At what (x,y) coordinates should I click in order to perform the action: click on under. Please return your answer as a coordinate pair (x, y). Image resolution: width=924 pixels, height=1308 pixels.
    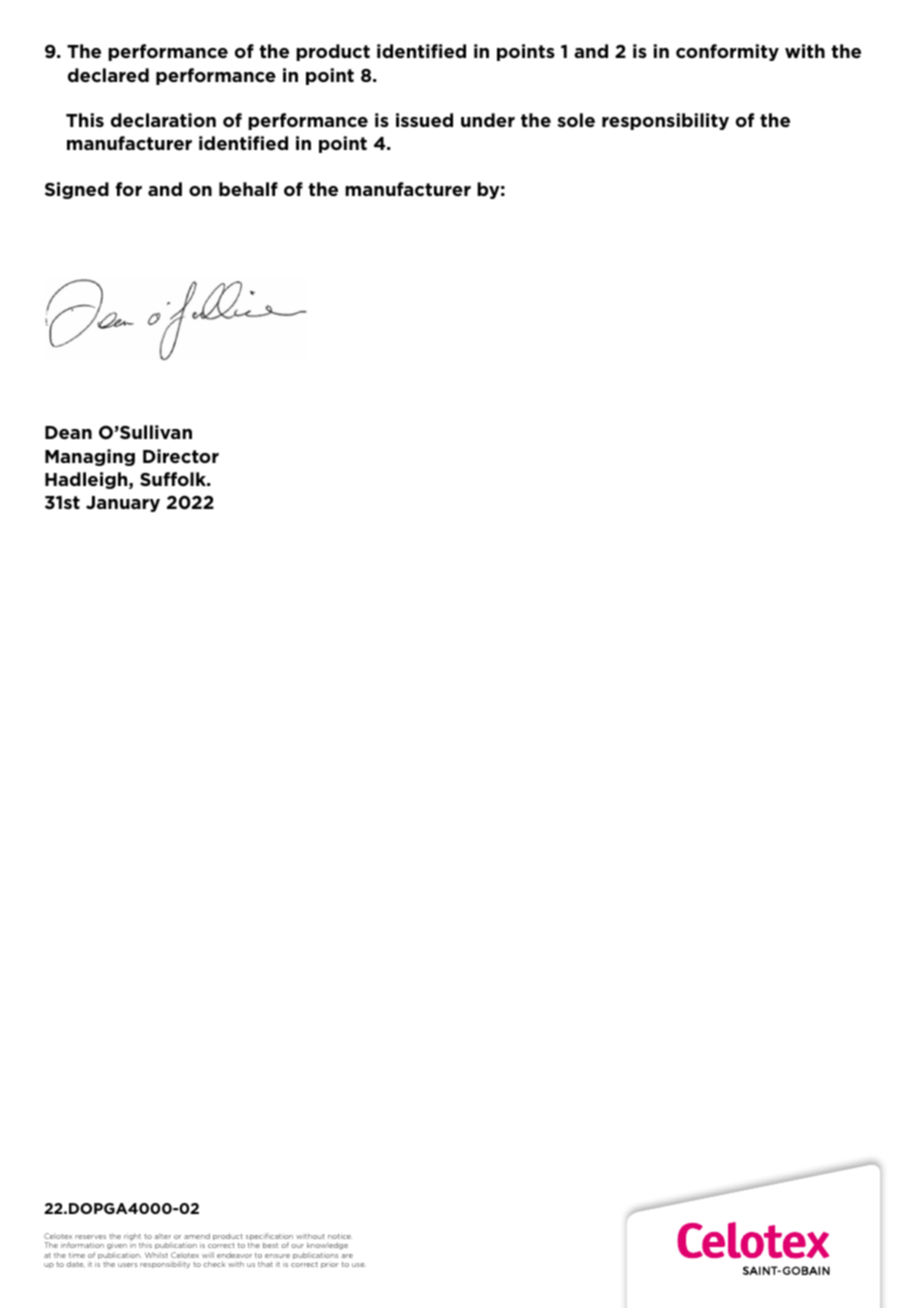
    Looking at the image, I should click on (488, 120).
